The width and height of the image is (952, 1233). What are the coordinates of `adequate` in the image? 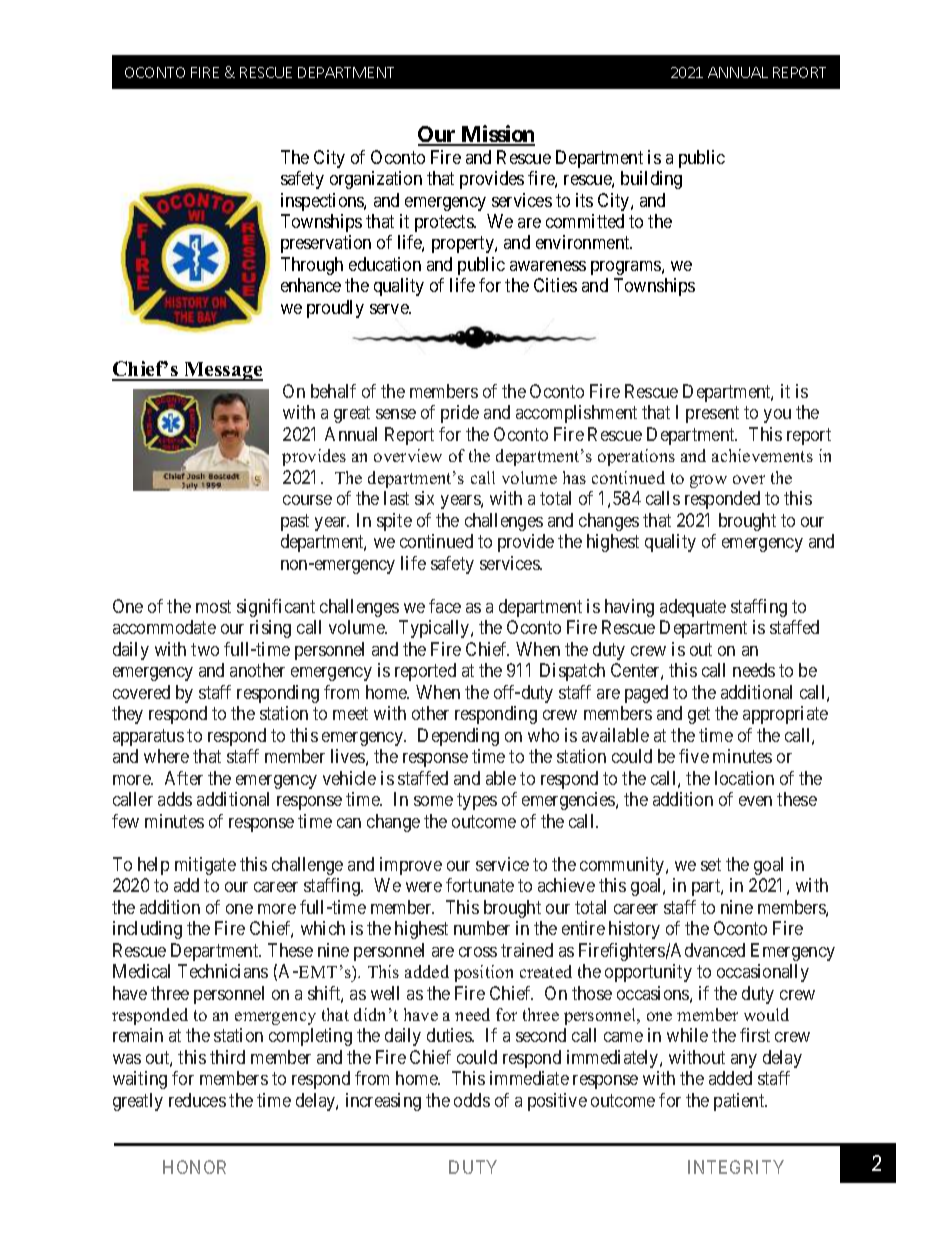 It's located at (693, 608).
